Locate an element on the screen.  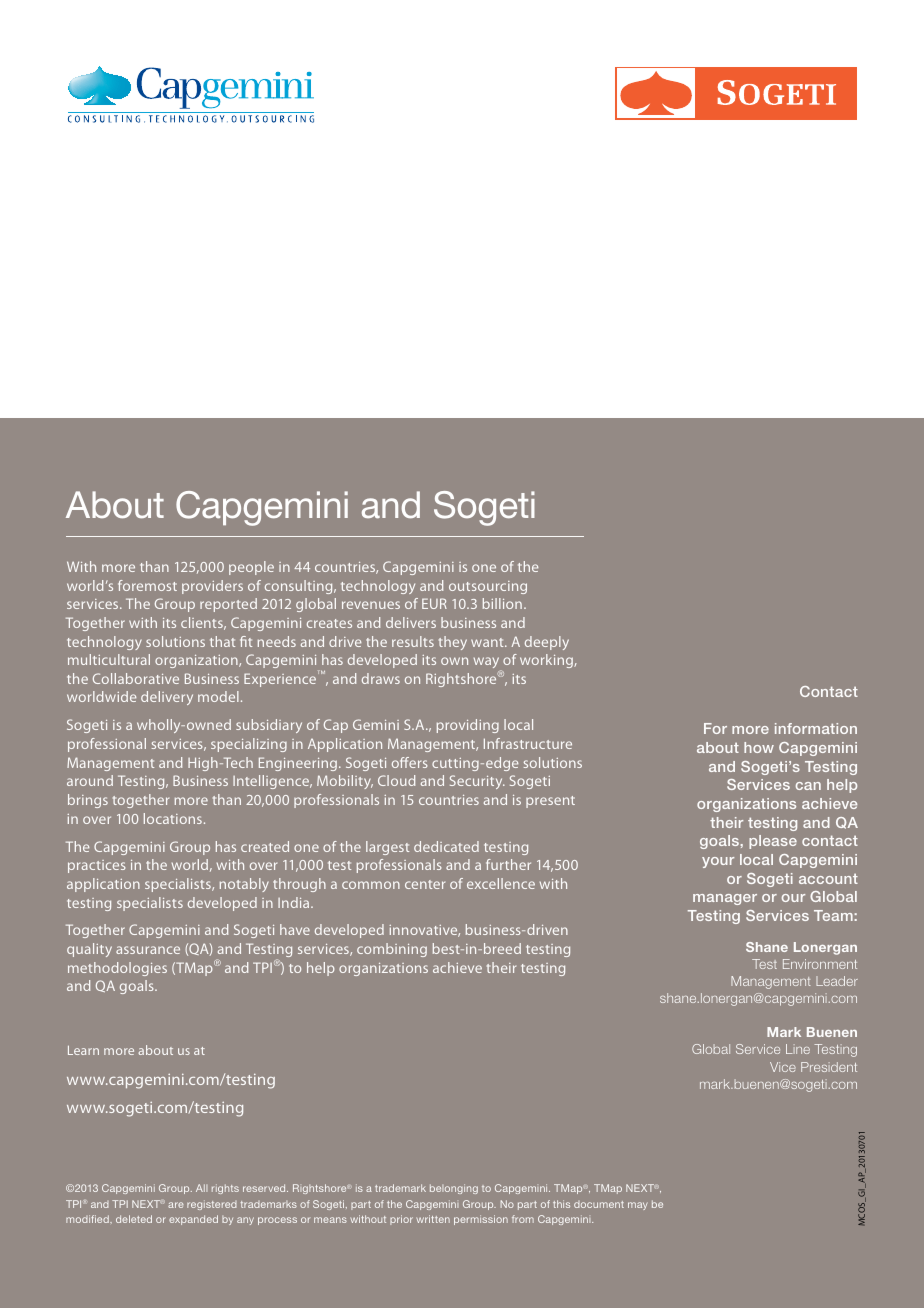
locations is located at coordinates (173, 818).
